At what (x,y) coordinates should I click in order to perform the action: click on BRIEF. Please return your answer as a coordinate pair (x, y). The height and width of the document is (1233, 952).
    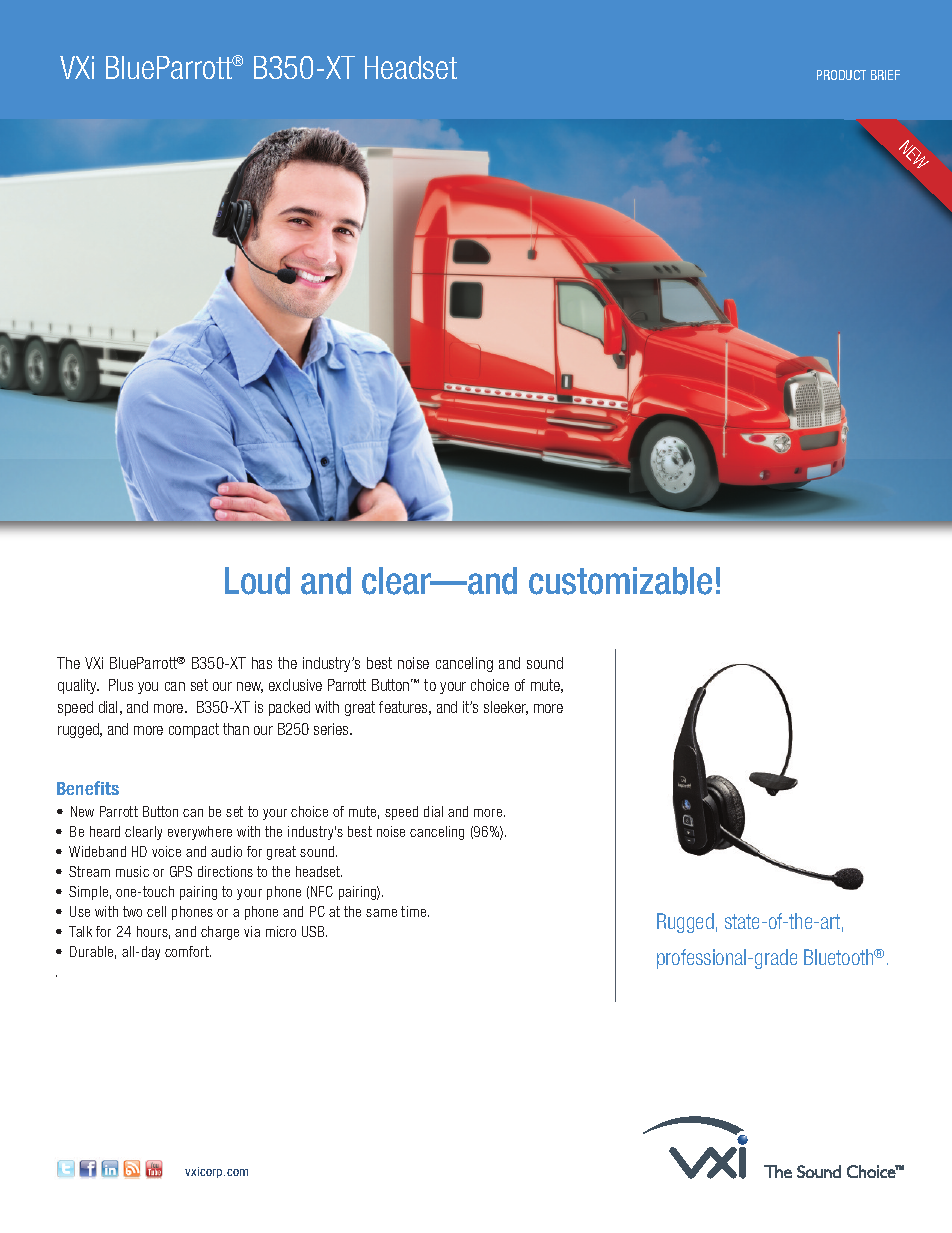
    Looking at the image, I should click on (885, 75).
